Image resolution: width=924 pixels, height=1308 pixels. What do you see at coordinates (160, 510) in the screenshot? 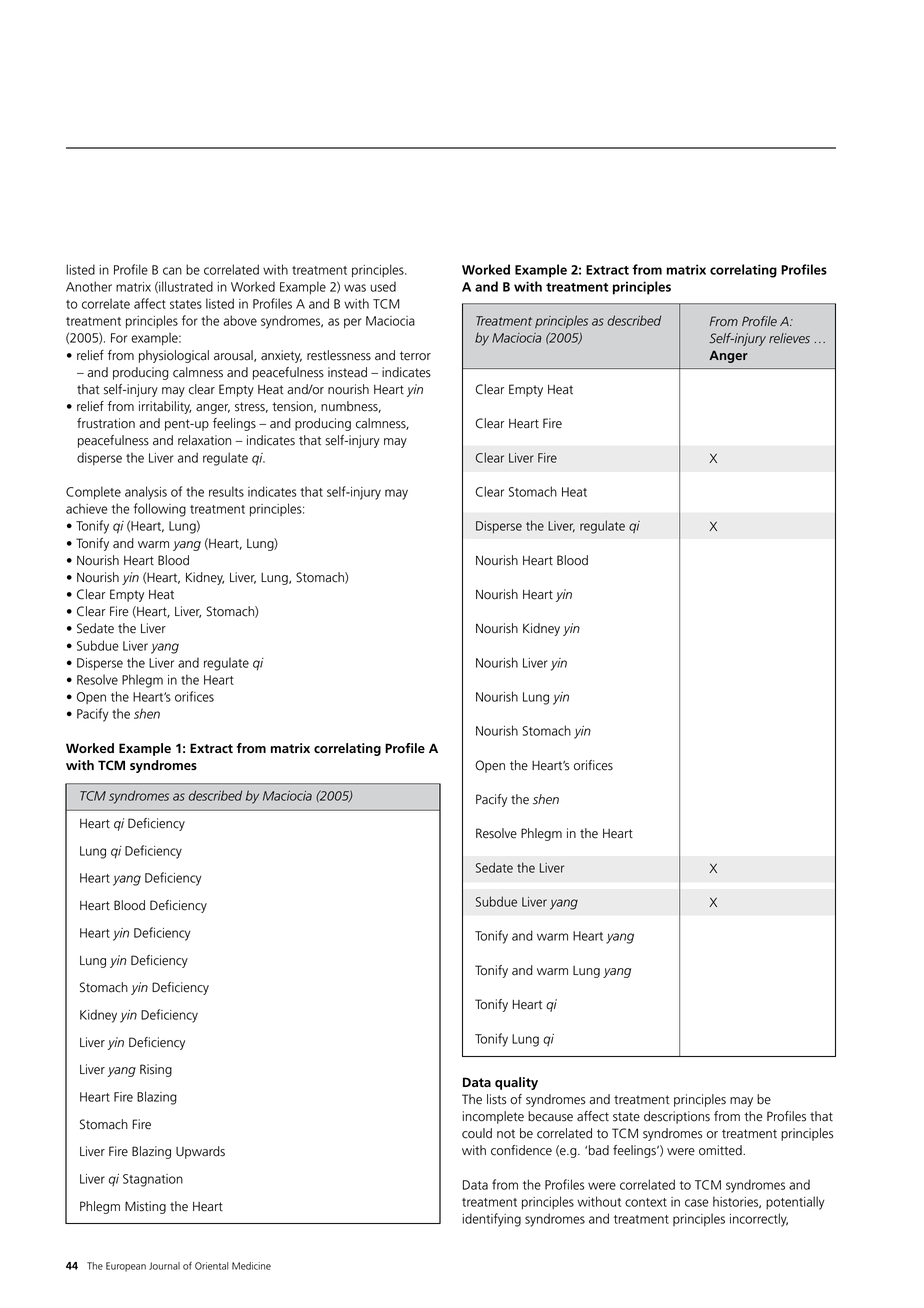
I see `following` at bounding box center [160, 510].
